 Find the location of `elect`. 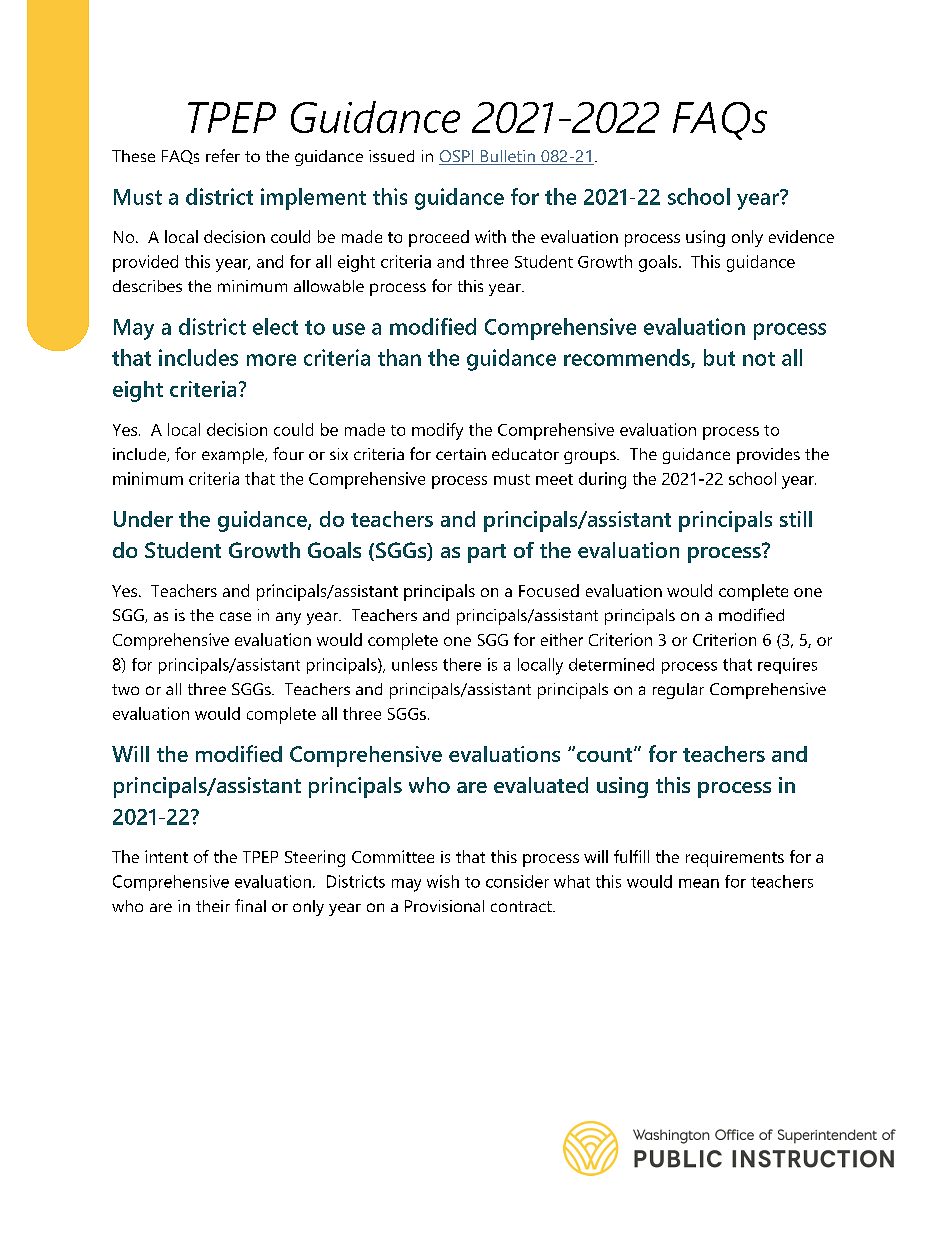

elect is located at coordinates (275, 326).
